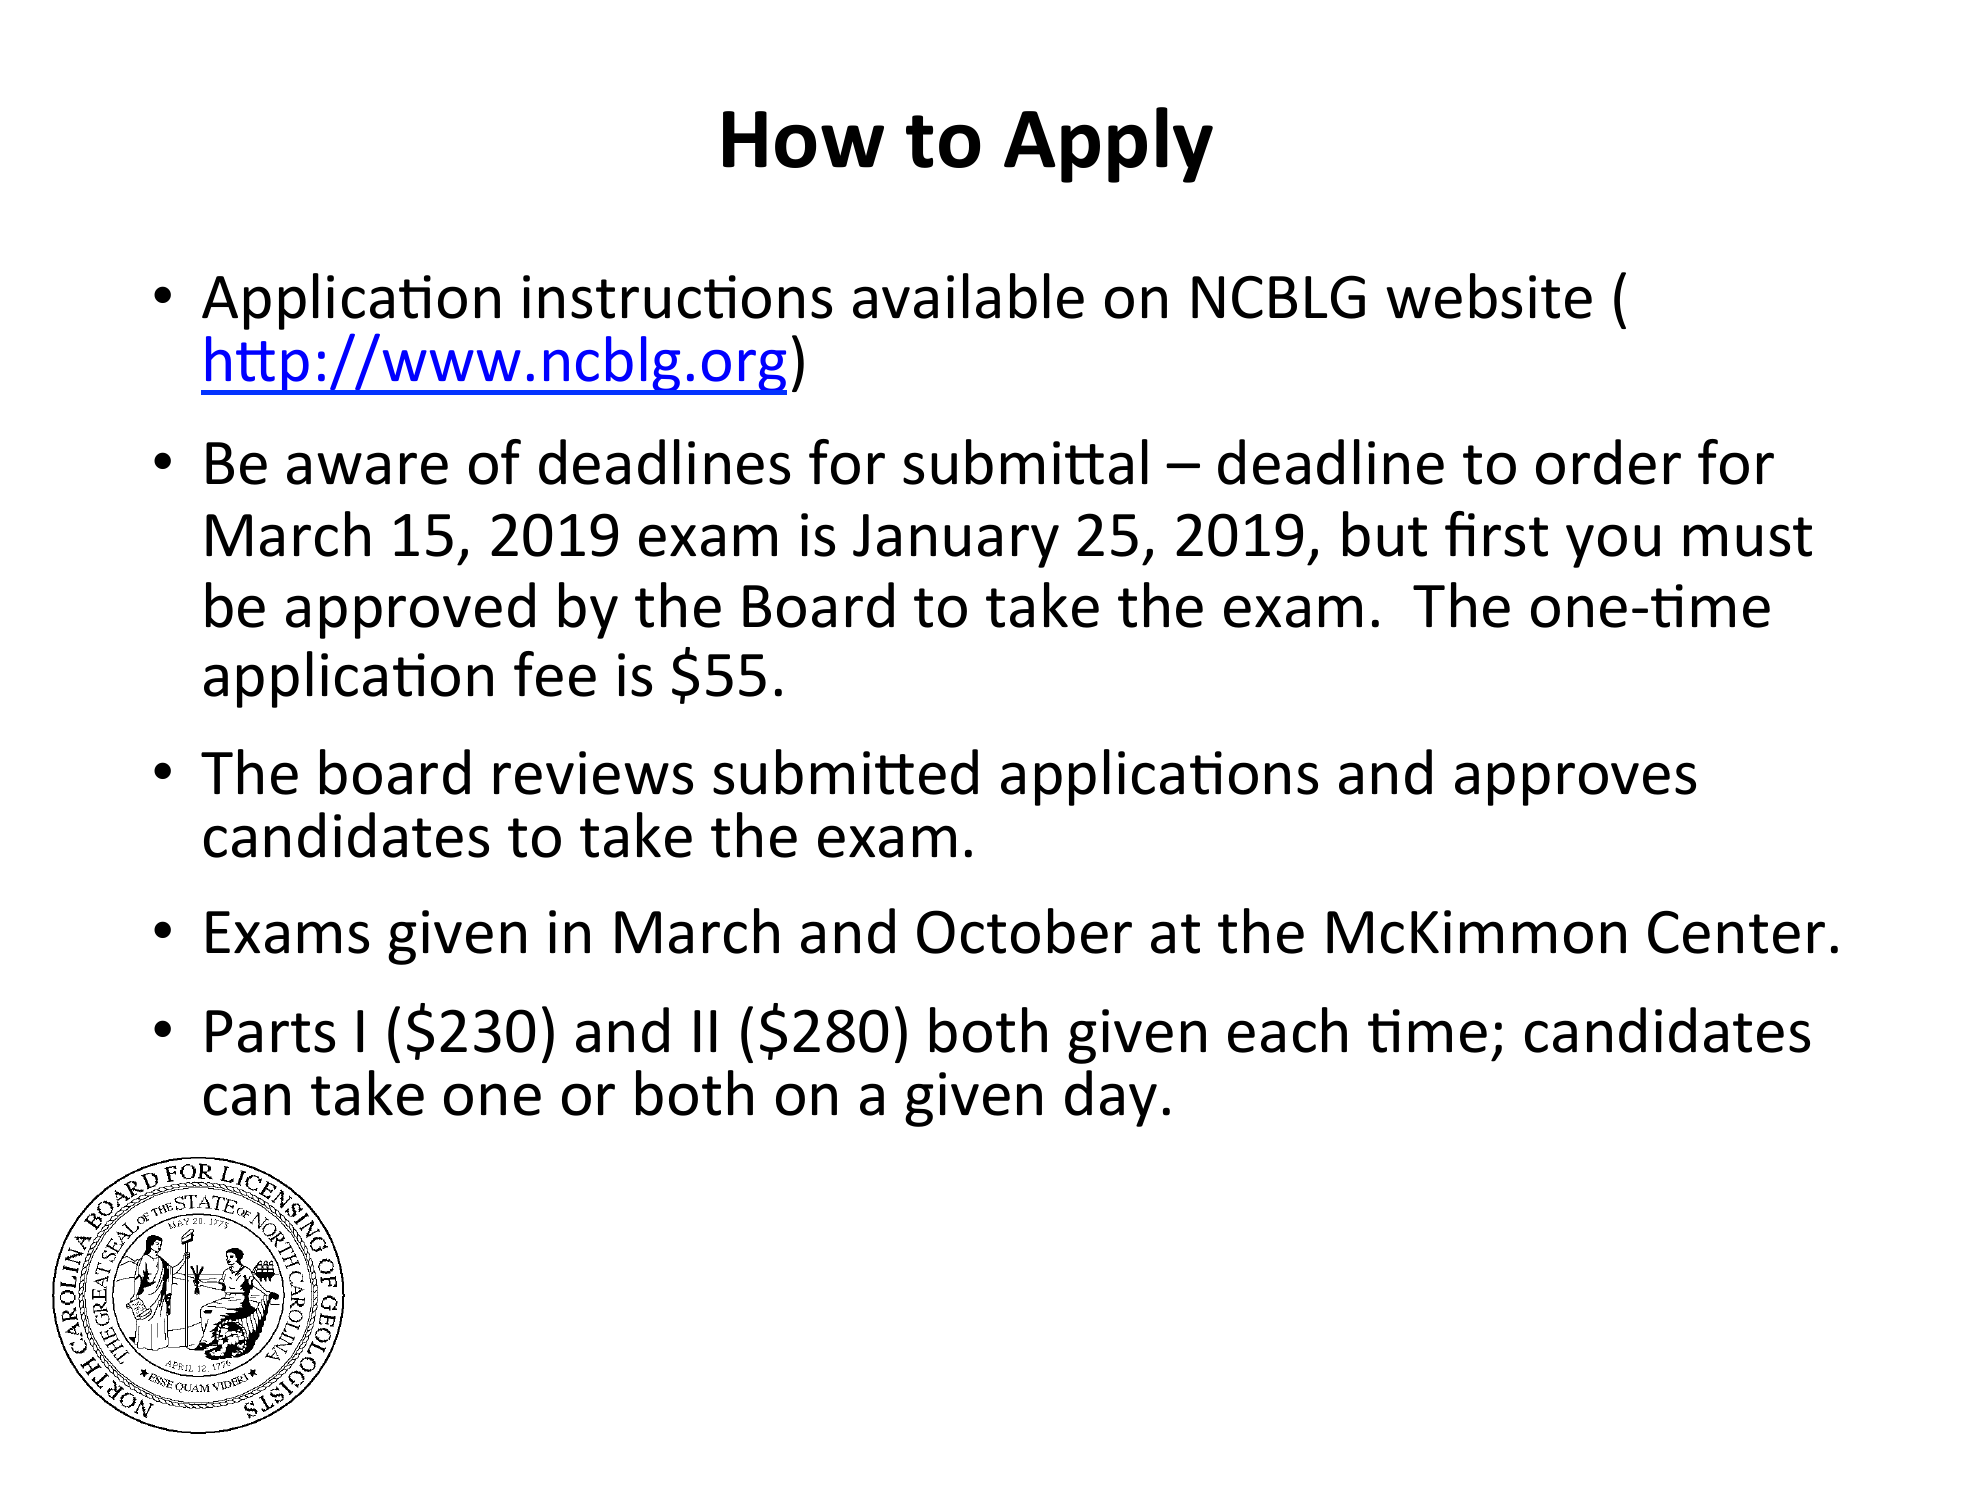 This image has width=1980, height=1485. I want to click on day, so click(1111, 1098).
